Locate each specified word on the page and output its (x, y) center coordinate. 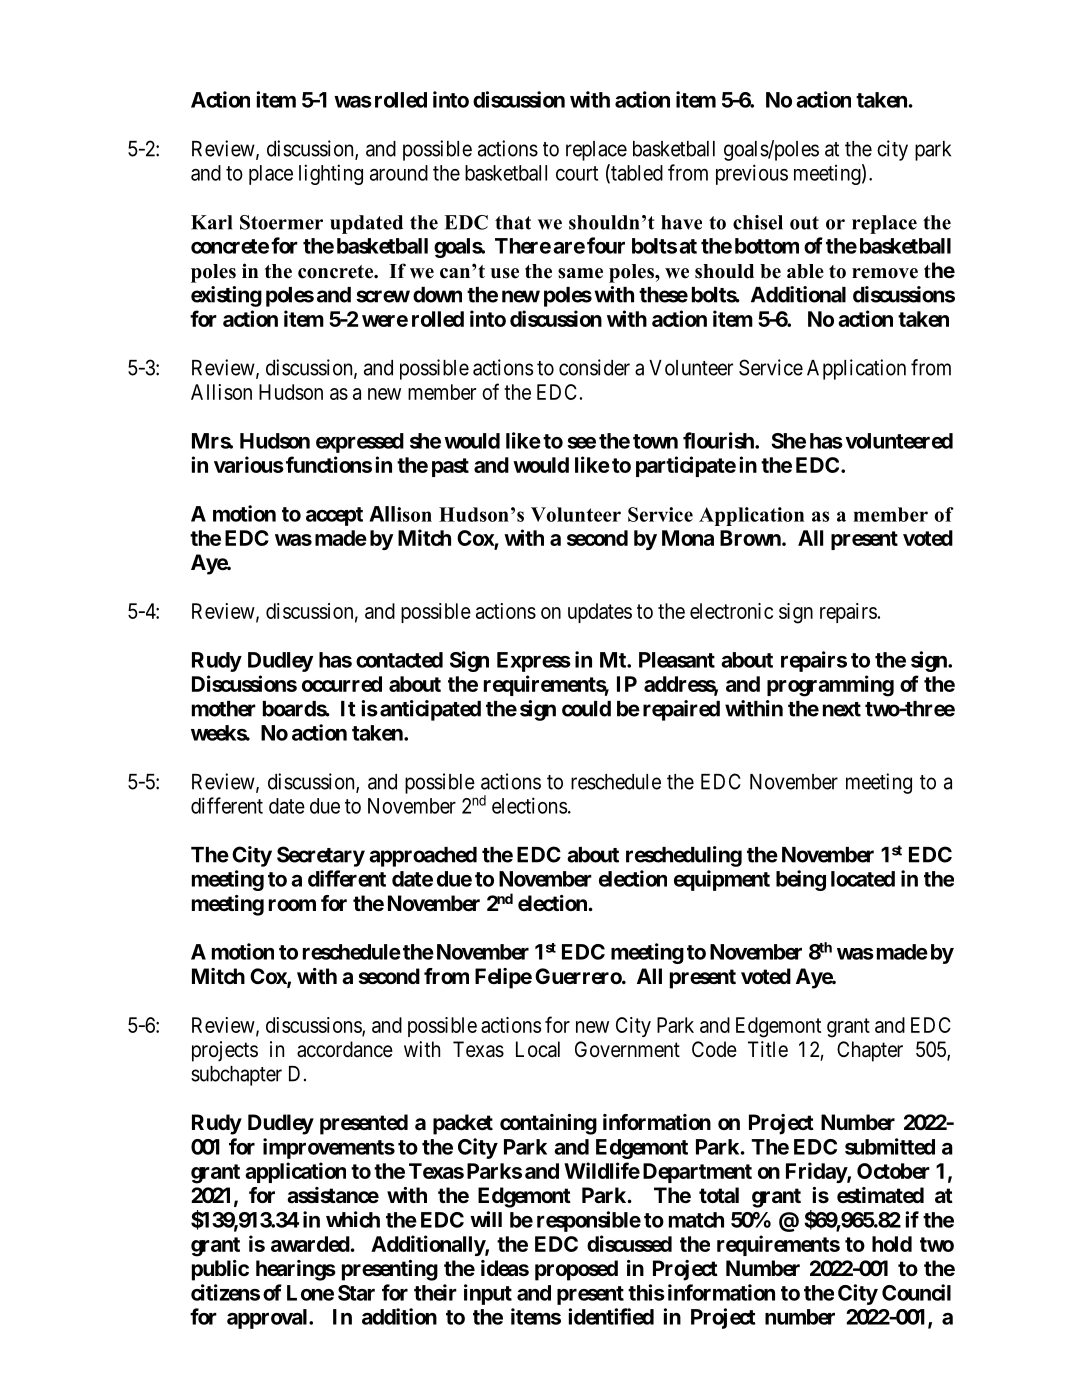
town (655, 441)
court (577, 173)
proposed (576, 1270)
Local (538, 1049)
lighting (331, 174)
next (842, 709)
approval (268, 1319)
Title (768, 1049)
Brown (751, 538)
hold (892, 1244)
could (586, 709)
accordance (345, 1049)
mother (224, 709)
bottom (767, 246)
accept (334, 516)
